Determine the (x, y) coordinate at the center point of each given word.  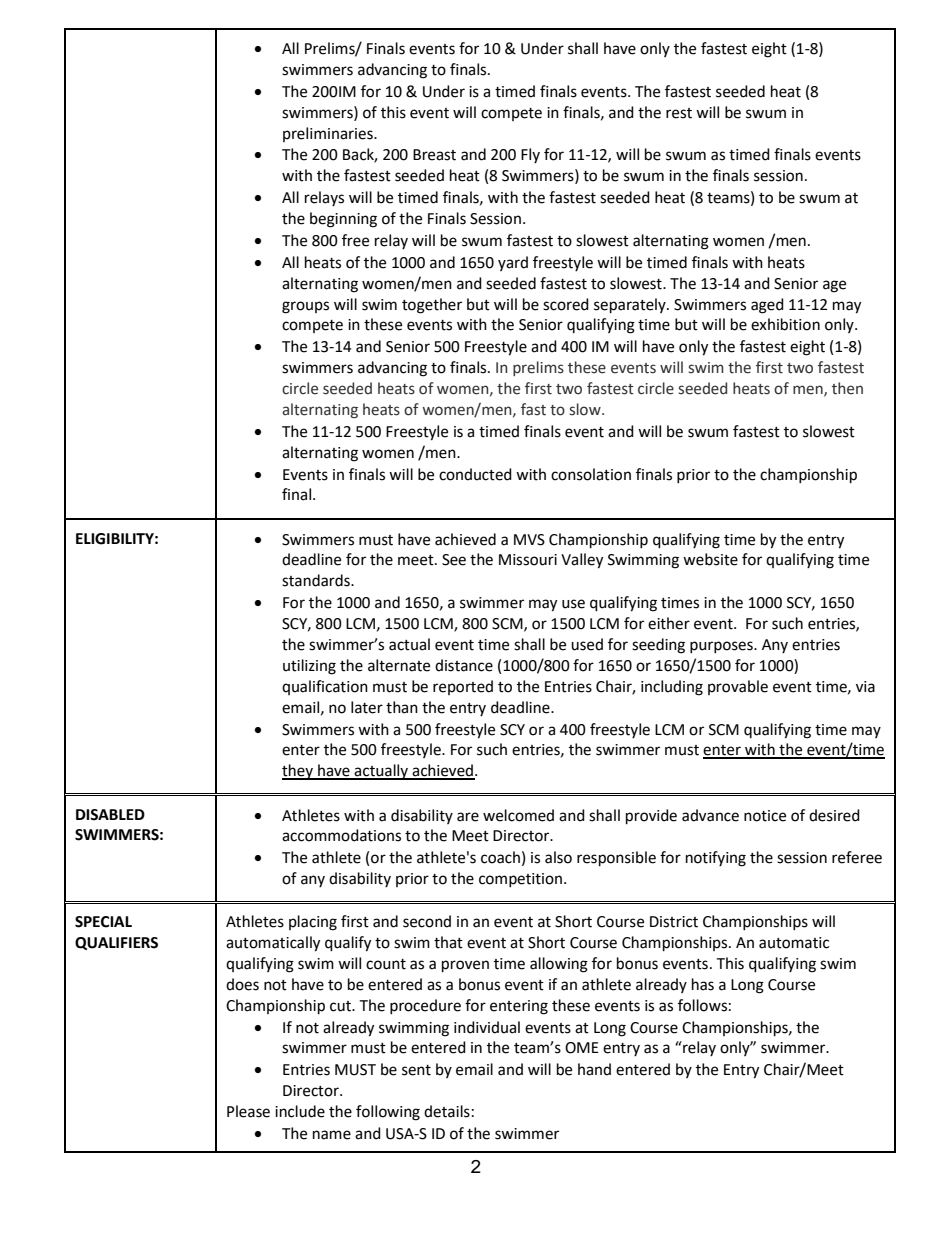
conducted (475, 474)
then (847, 388)
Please (248, 1111)
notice (765, 816)
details (447, 1111)
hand (594, 1069)
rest (679, 113)
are (468, 817)
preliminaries (329, 134)
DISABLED (110, 815)
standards (317, 580)
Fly (530, 155)
